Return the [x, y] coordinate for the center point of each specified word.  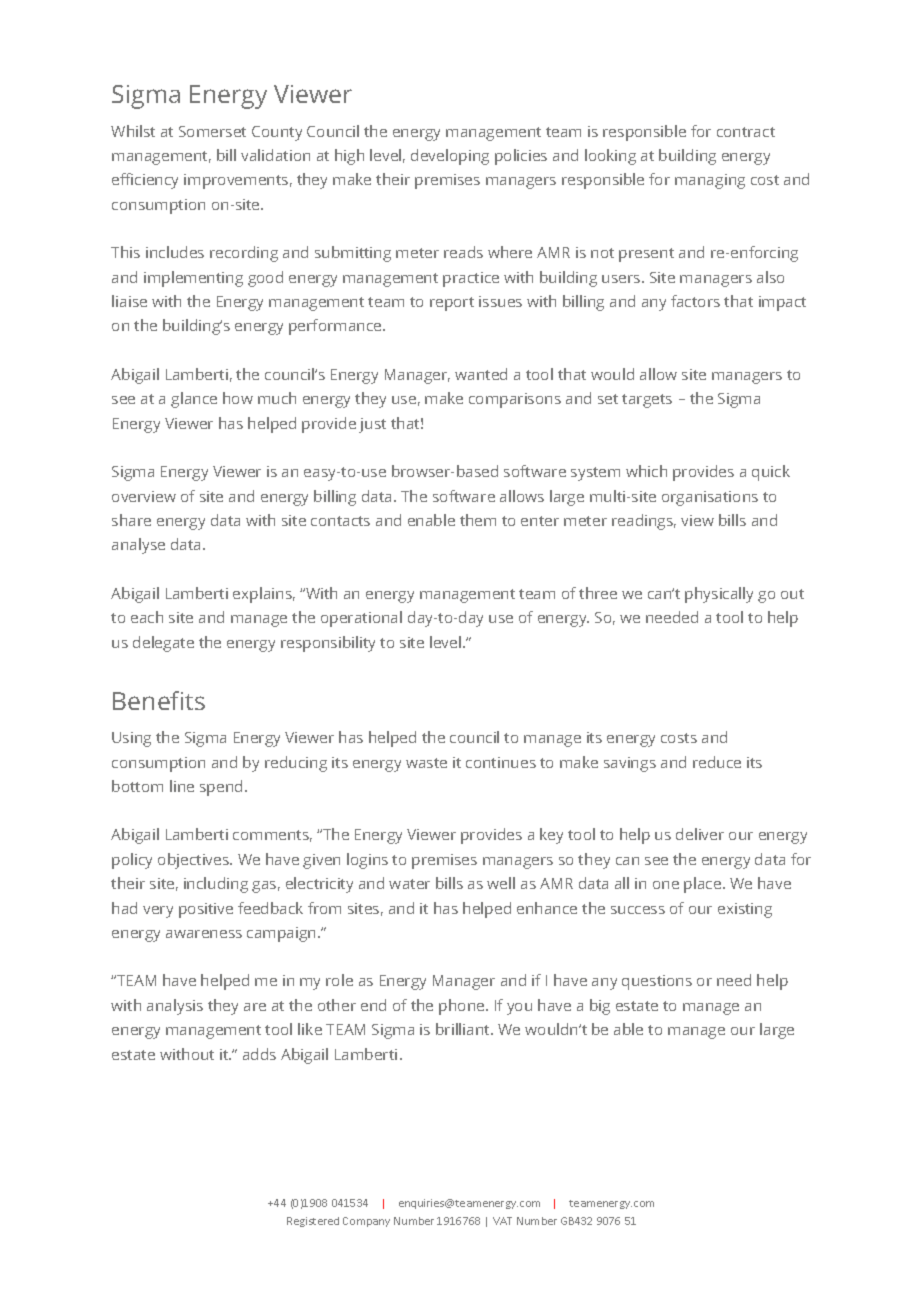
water [409, 884]
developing [450, 157]
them [478, 520]
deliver [700, 834]
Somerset [212, 131]
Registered [313, 1222]
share [131, 520]
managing [710, 181]
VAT [502, 1221]
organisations [710, 498]
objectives [195, 861]
